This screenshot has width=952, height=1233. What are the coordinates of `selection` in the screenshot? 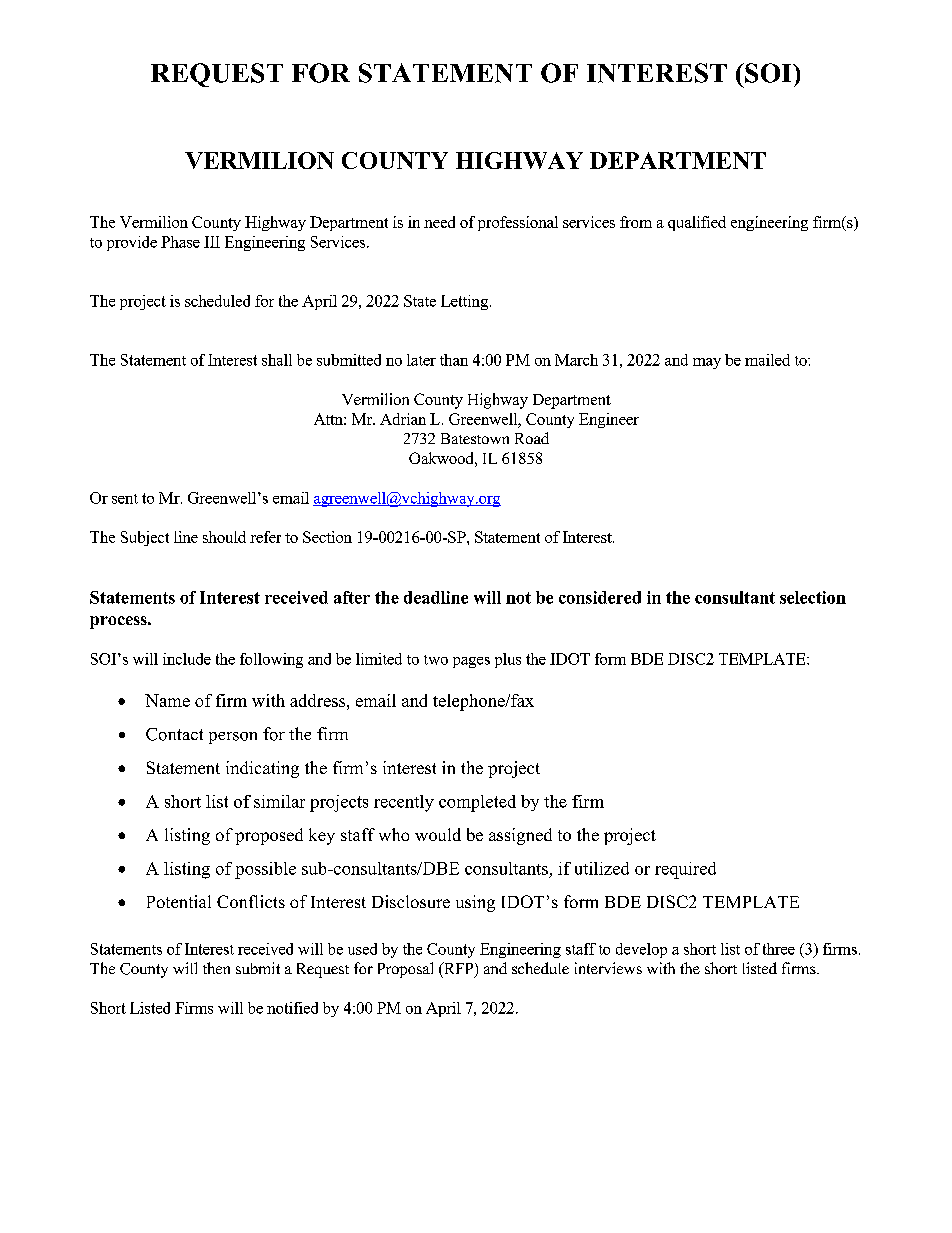 It's located at (813, 597).
